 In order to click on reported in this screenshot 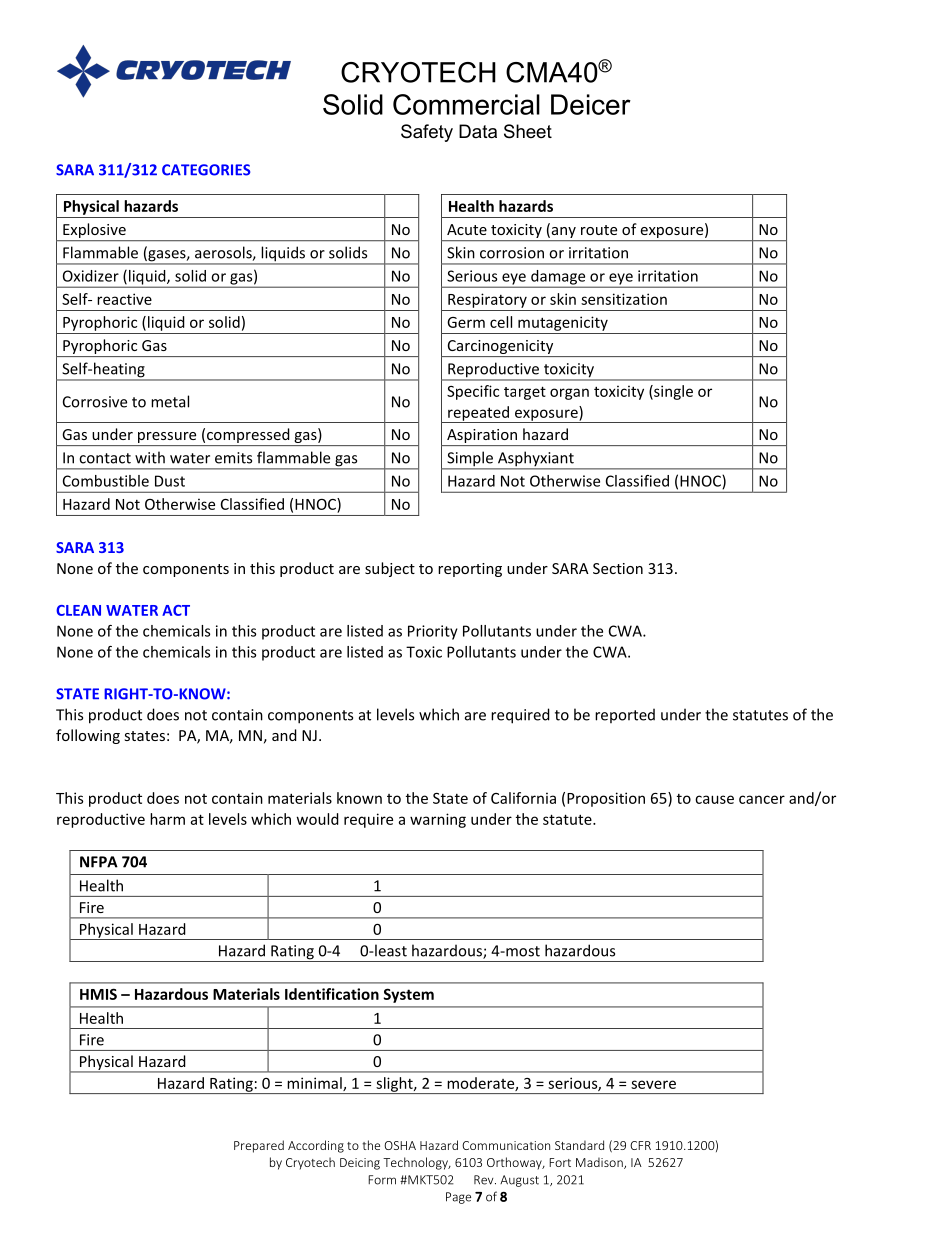, I will do `click(625, 715)`.
